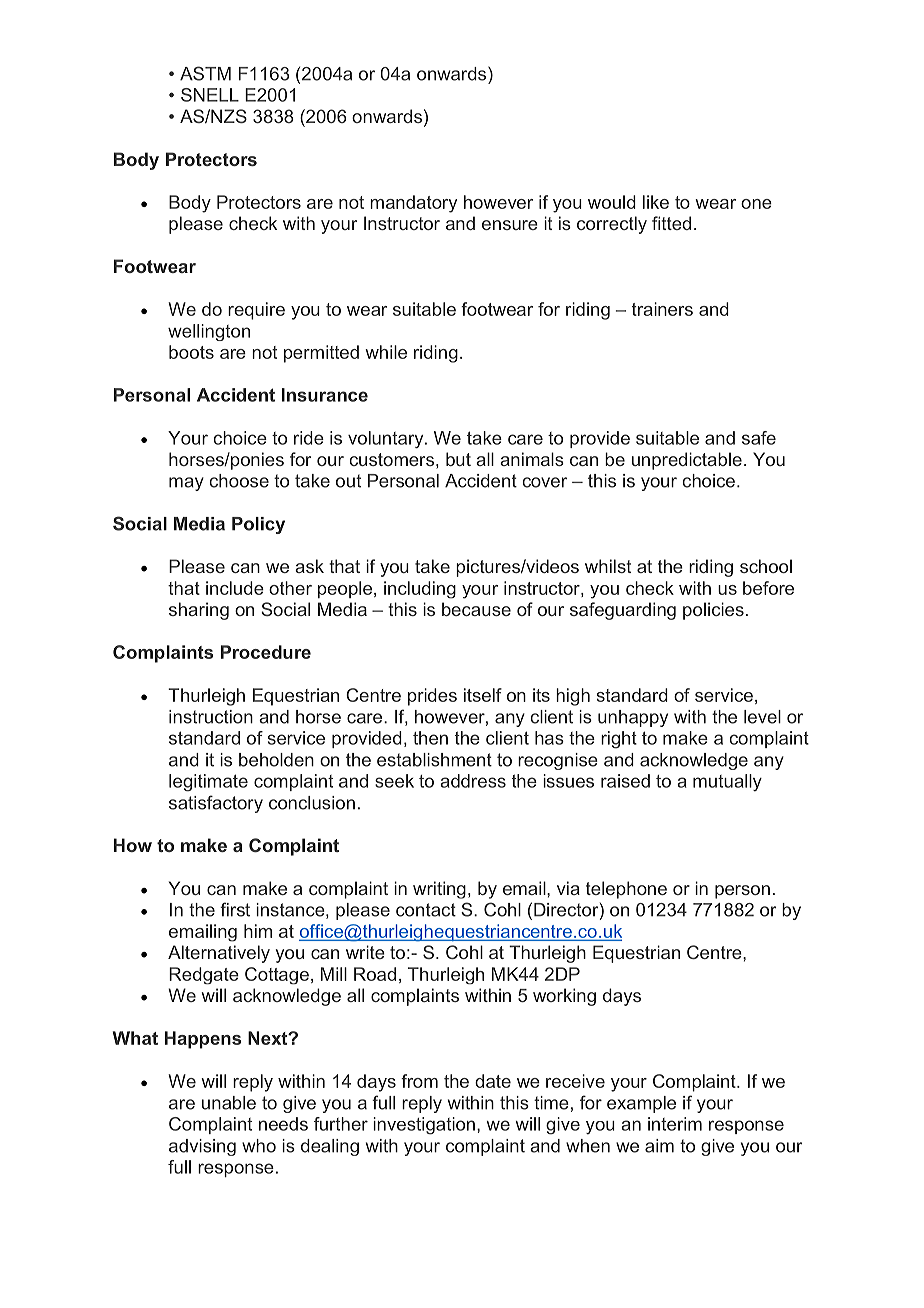 This screenshot has width=924, height=1308. What do you see at coordinates (675, 1124) in the screenshot?
I see `interim` at bounding box center [675, 1124].
